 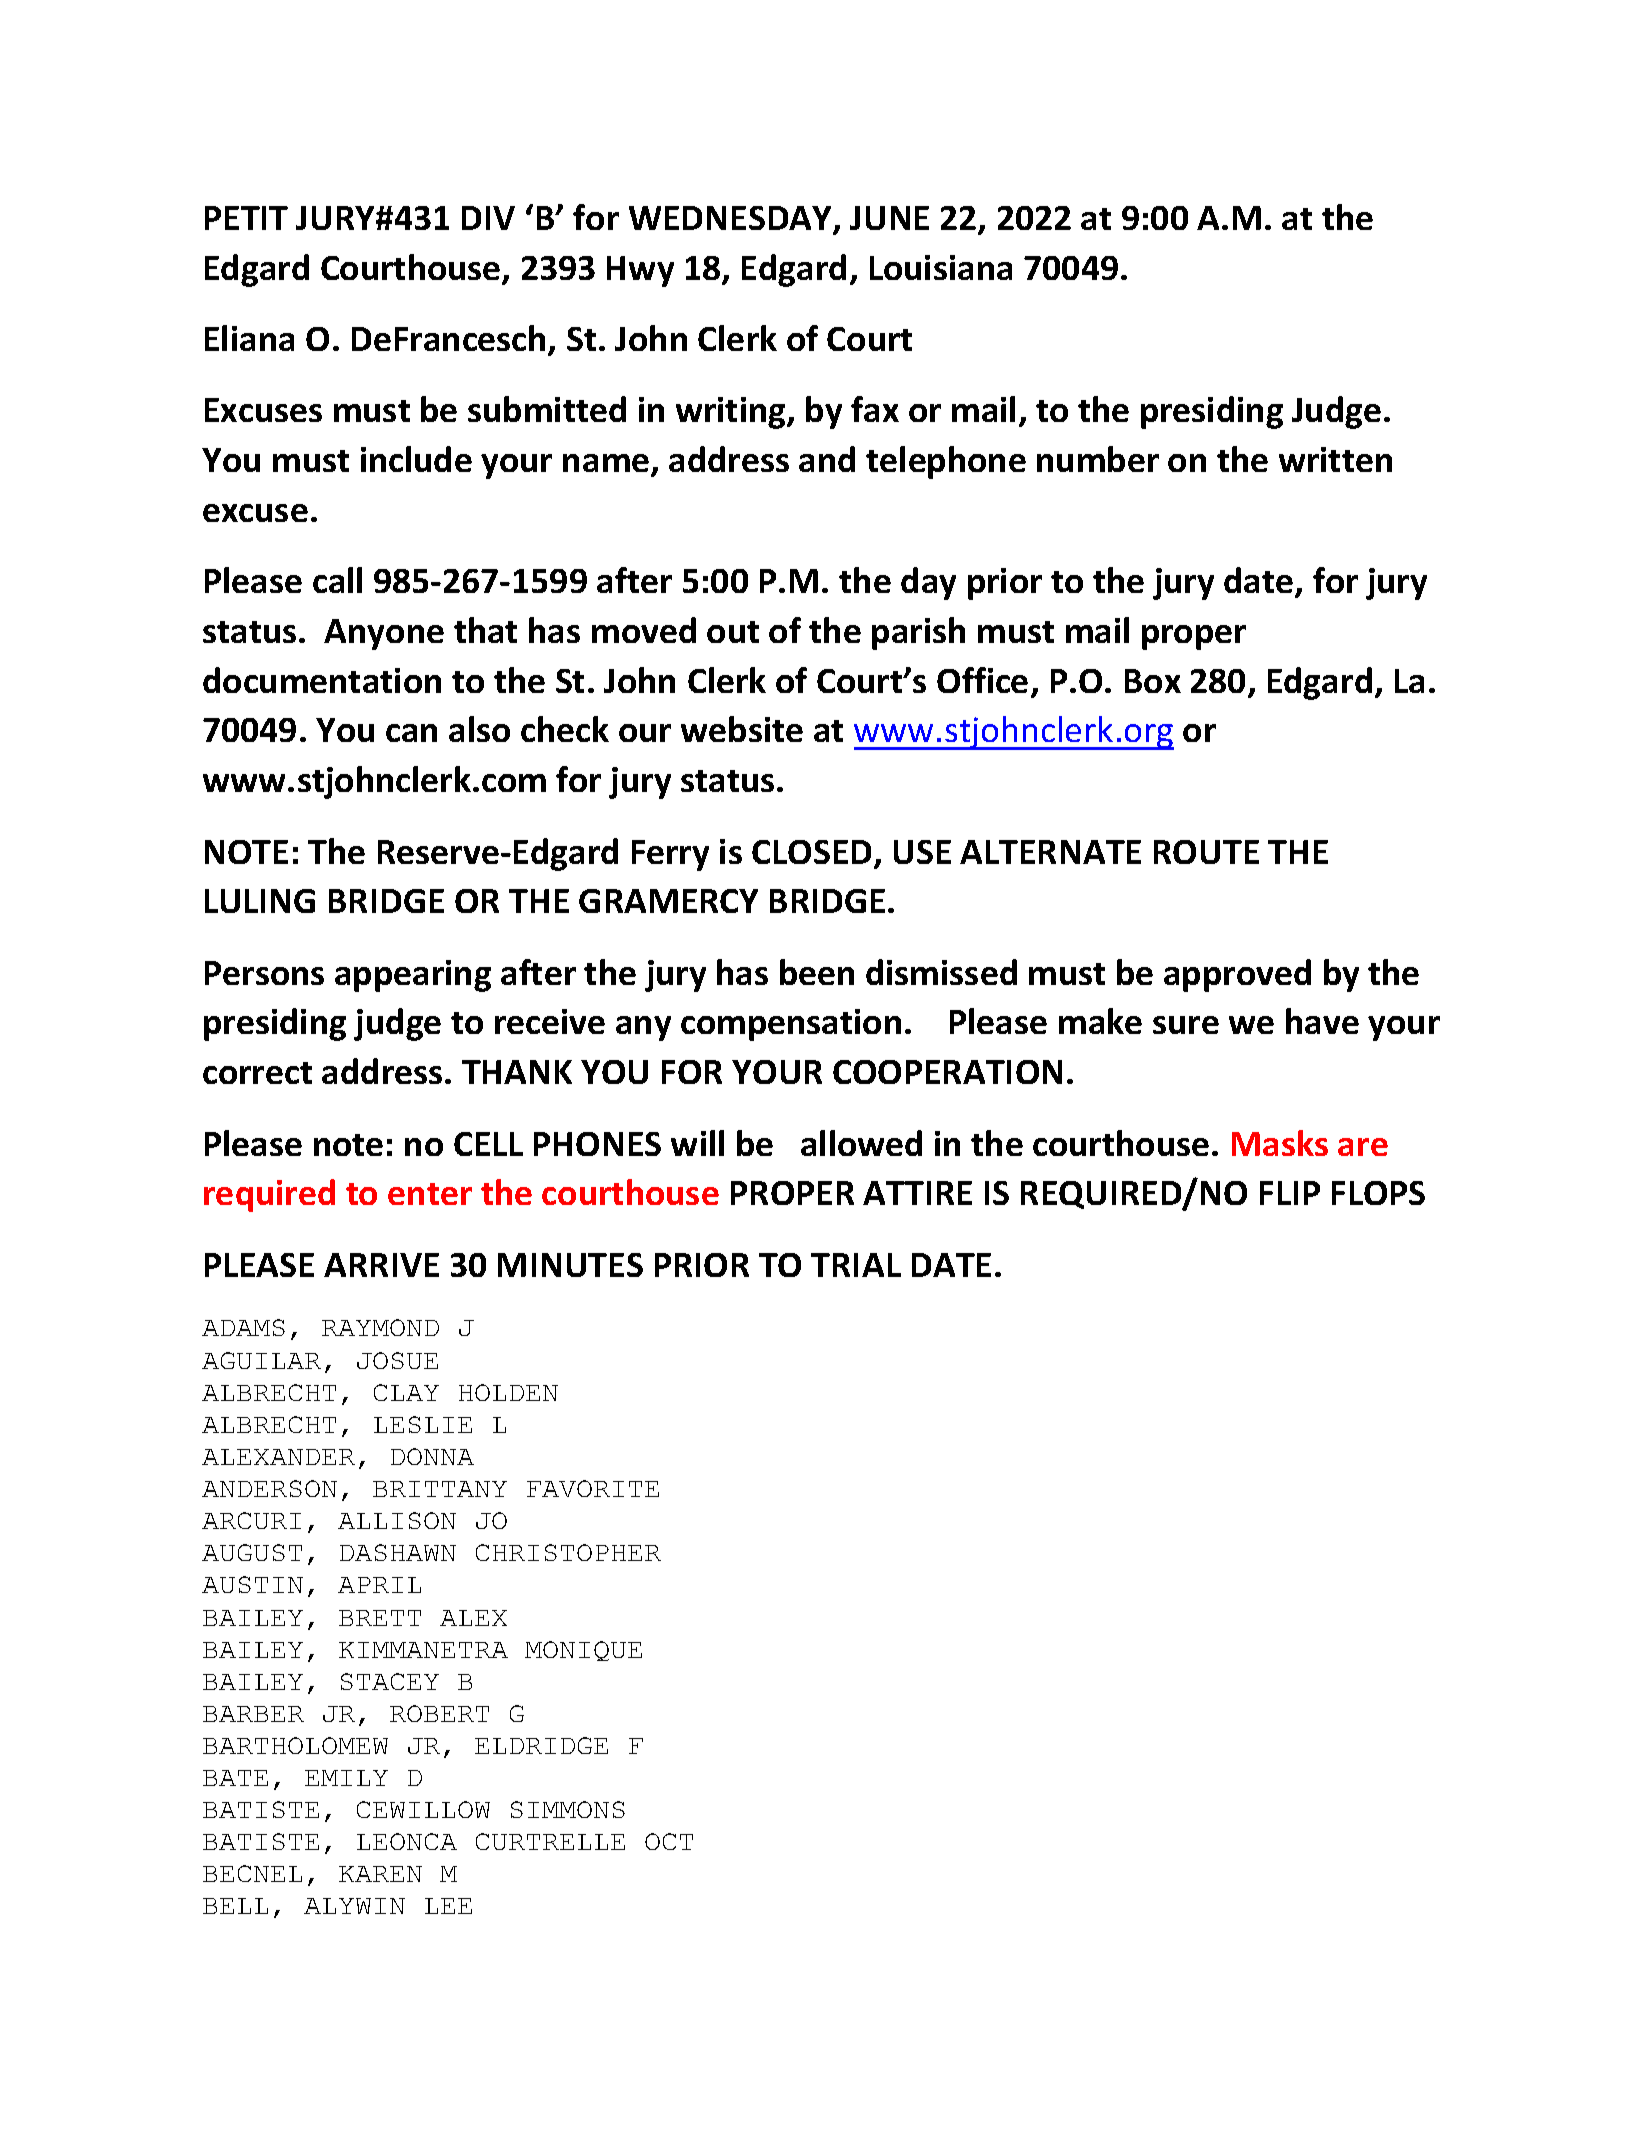 What do you see at coordinates (380, 1874) in the screenshot?
I see `KAREN` at bounding box center [380, 1874].
